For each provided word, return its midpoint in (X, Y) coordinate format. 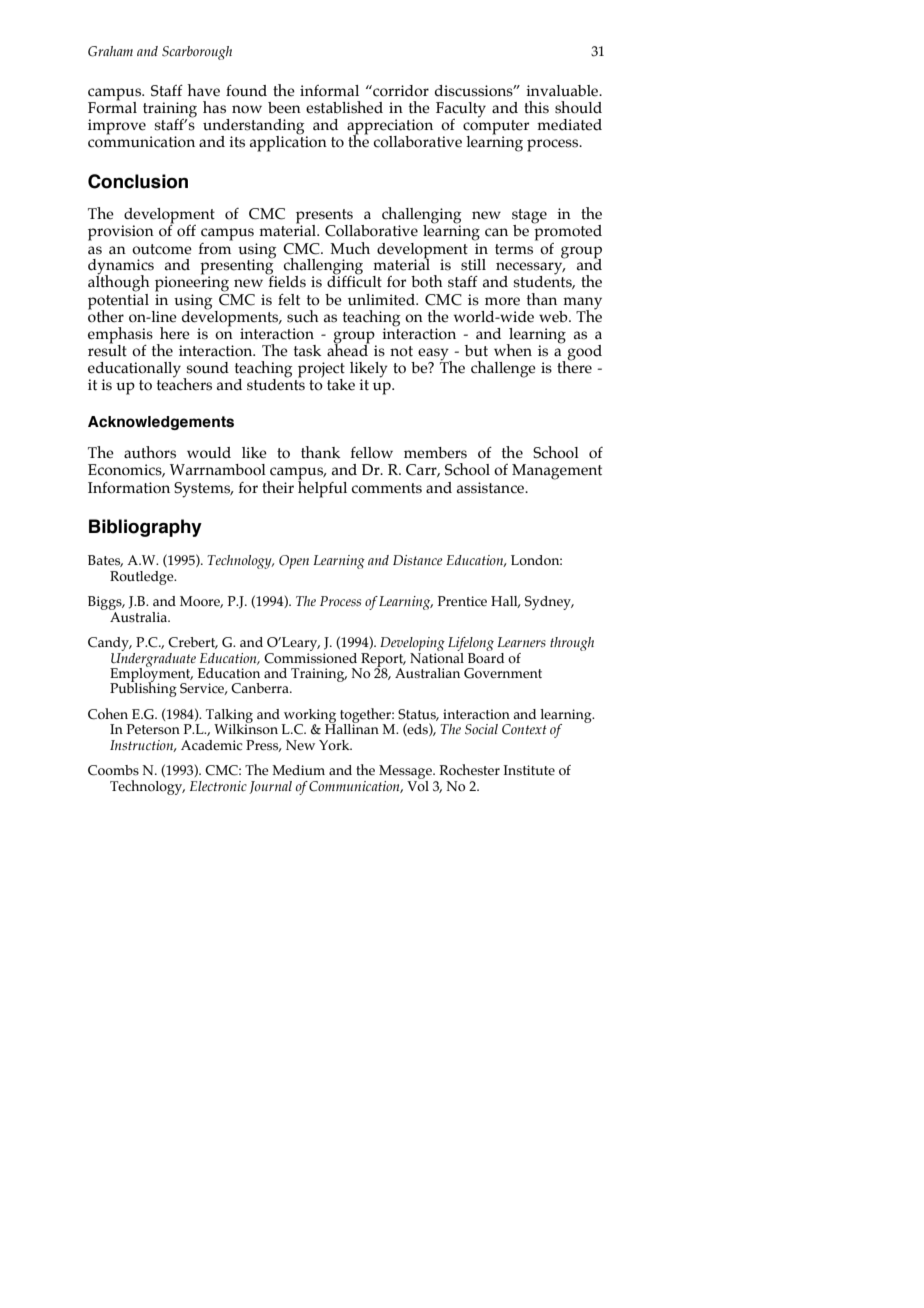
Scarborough (197, 53)
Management (557, 472)
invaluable (563, 91)
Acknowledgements (161, 423)
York (335, 745)
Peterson (153, 729)
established (344, 107)
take (341, 385)
